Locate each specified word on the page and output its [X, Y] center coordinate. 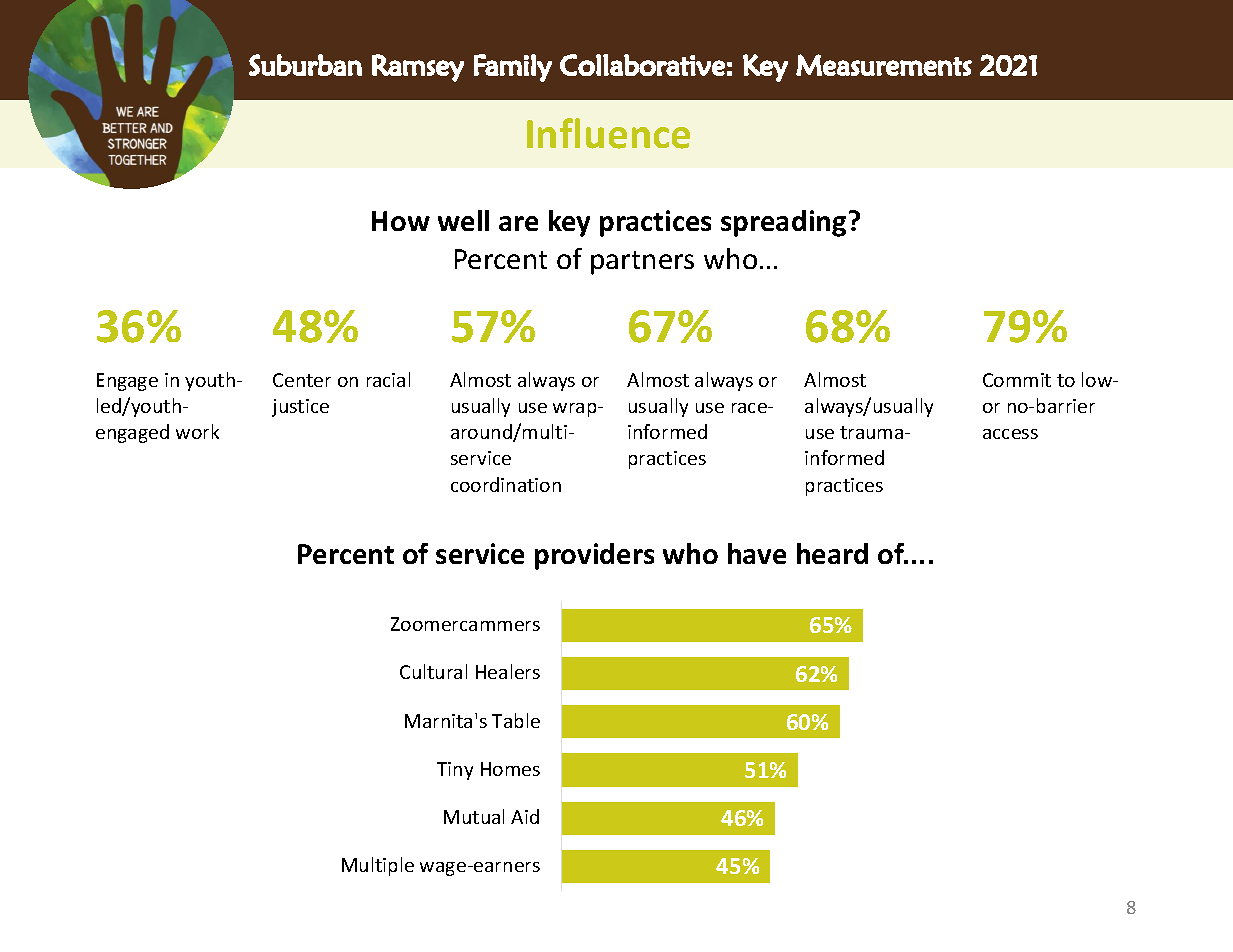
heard [832, 553]
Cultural [433, 671]
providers [594, 556]
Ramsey [418, 68]
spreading [783, 223]
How [401, 221]
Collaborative [642, 65]
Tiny [455, 771]
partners [642, 263]
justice [300, 408]
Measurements [884, 65]
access [1010, 434]
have [757, 553]
